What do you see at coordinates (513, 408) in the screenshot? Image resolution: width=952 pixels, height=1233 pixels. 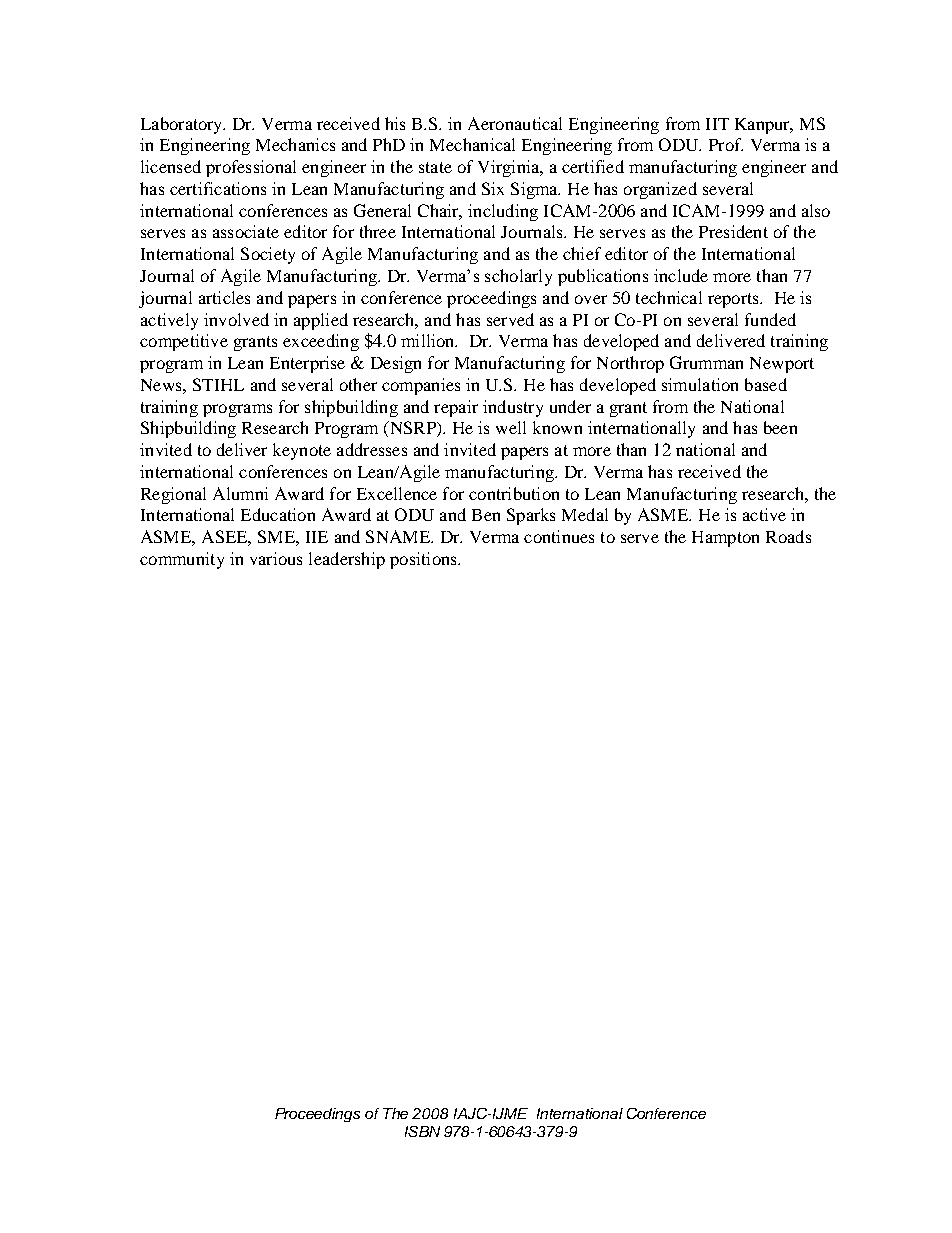 I see `industry` at bounding box center [513, 408].
